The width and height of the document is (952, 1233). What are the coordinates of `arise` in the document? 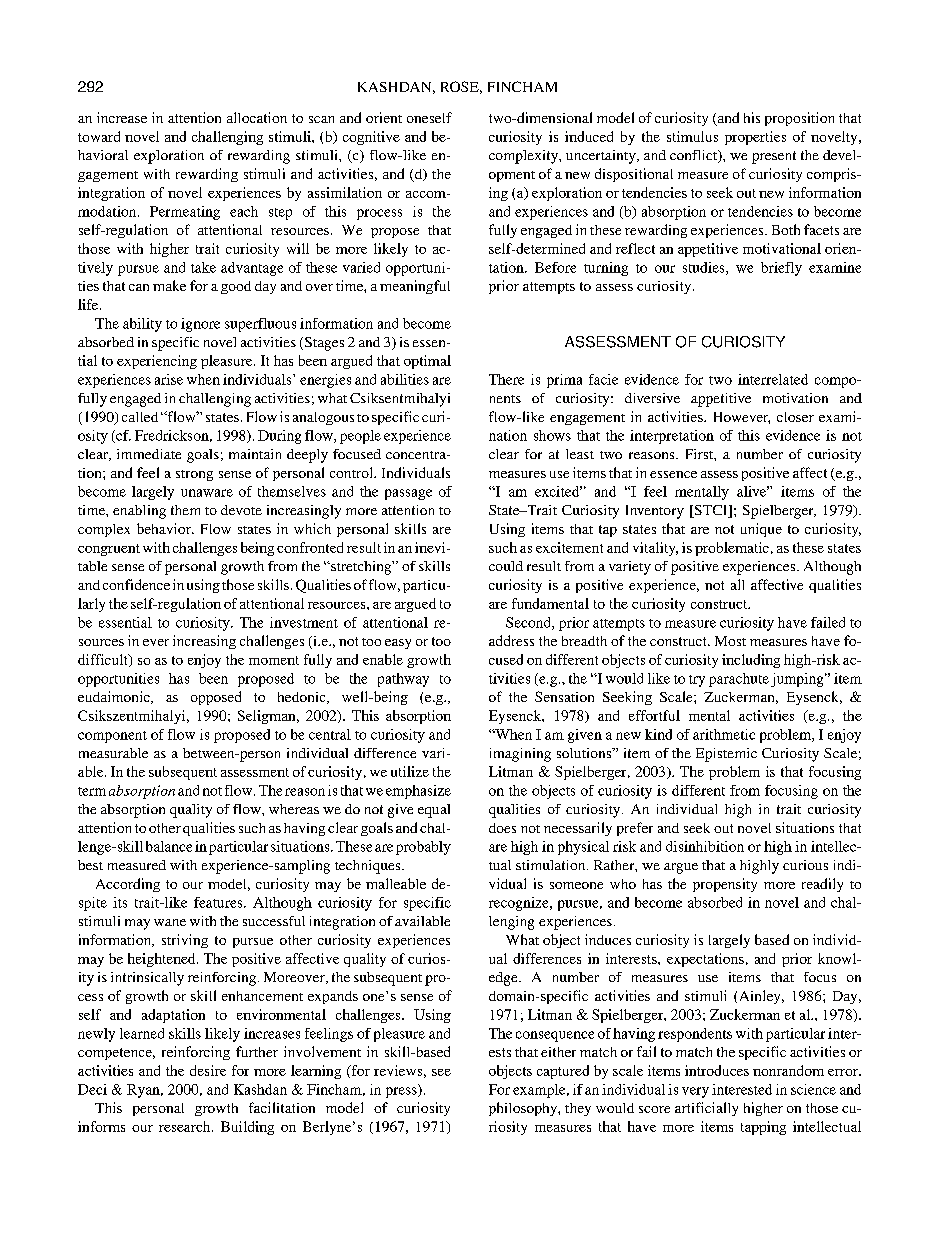 It's located at (169, 379).
